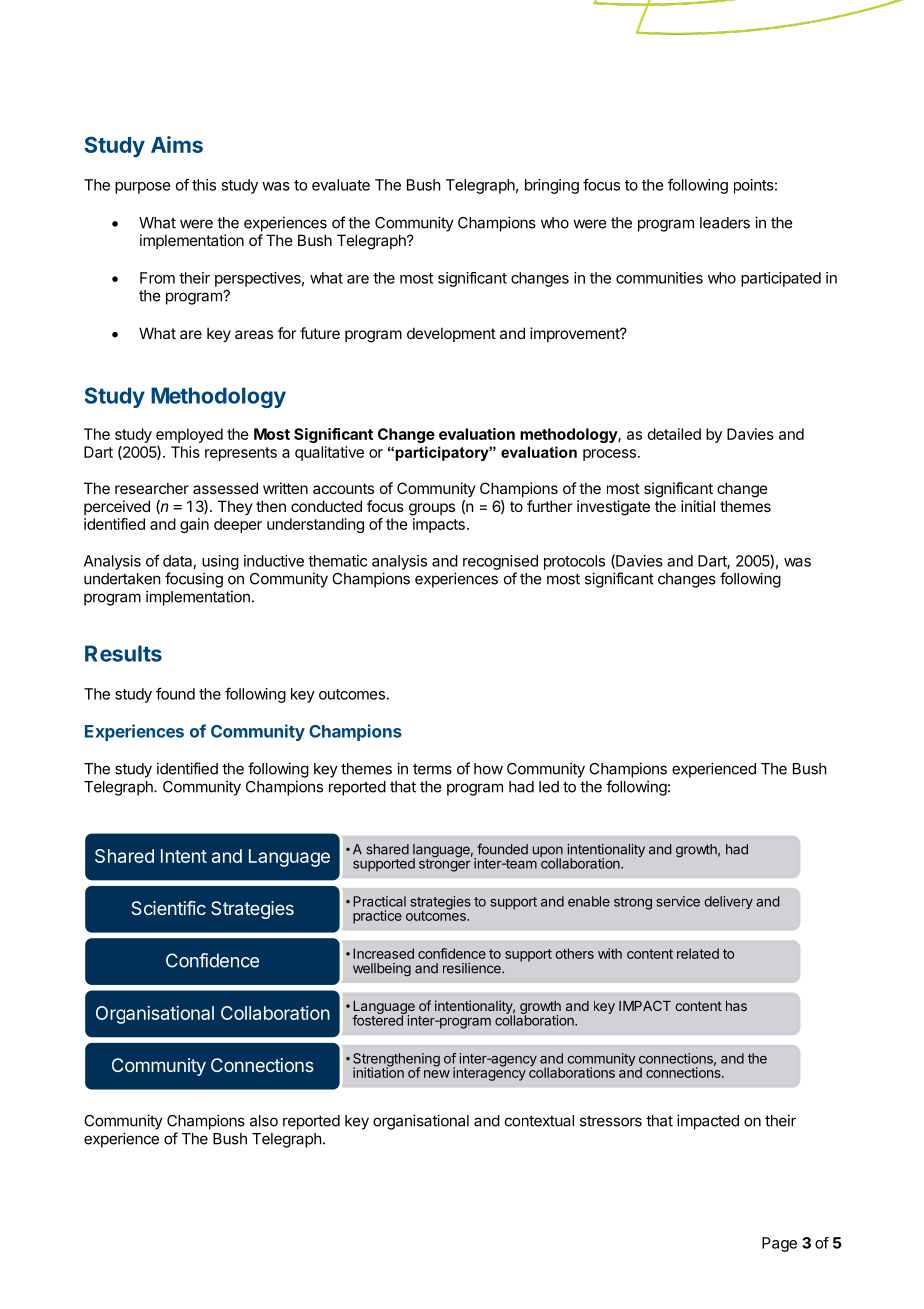 This page has width=924, height=1309. Describe the element at coordinates (264, 1121) in the page. I see `also` at that location.
